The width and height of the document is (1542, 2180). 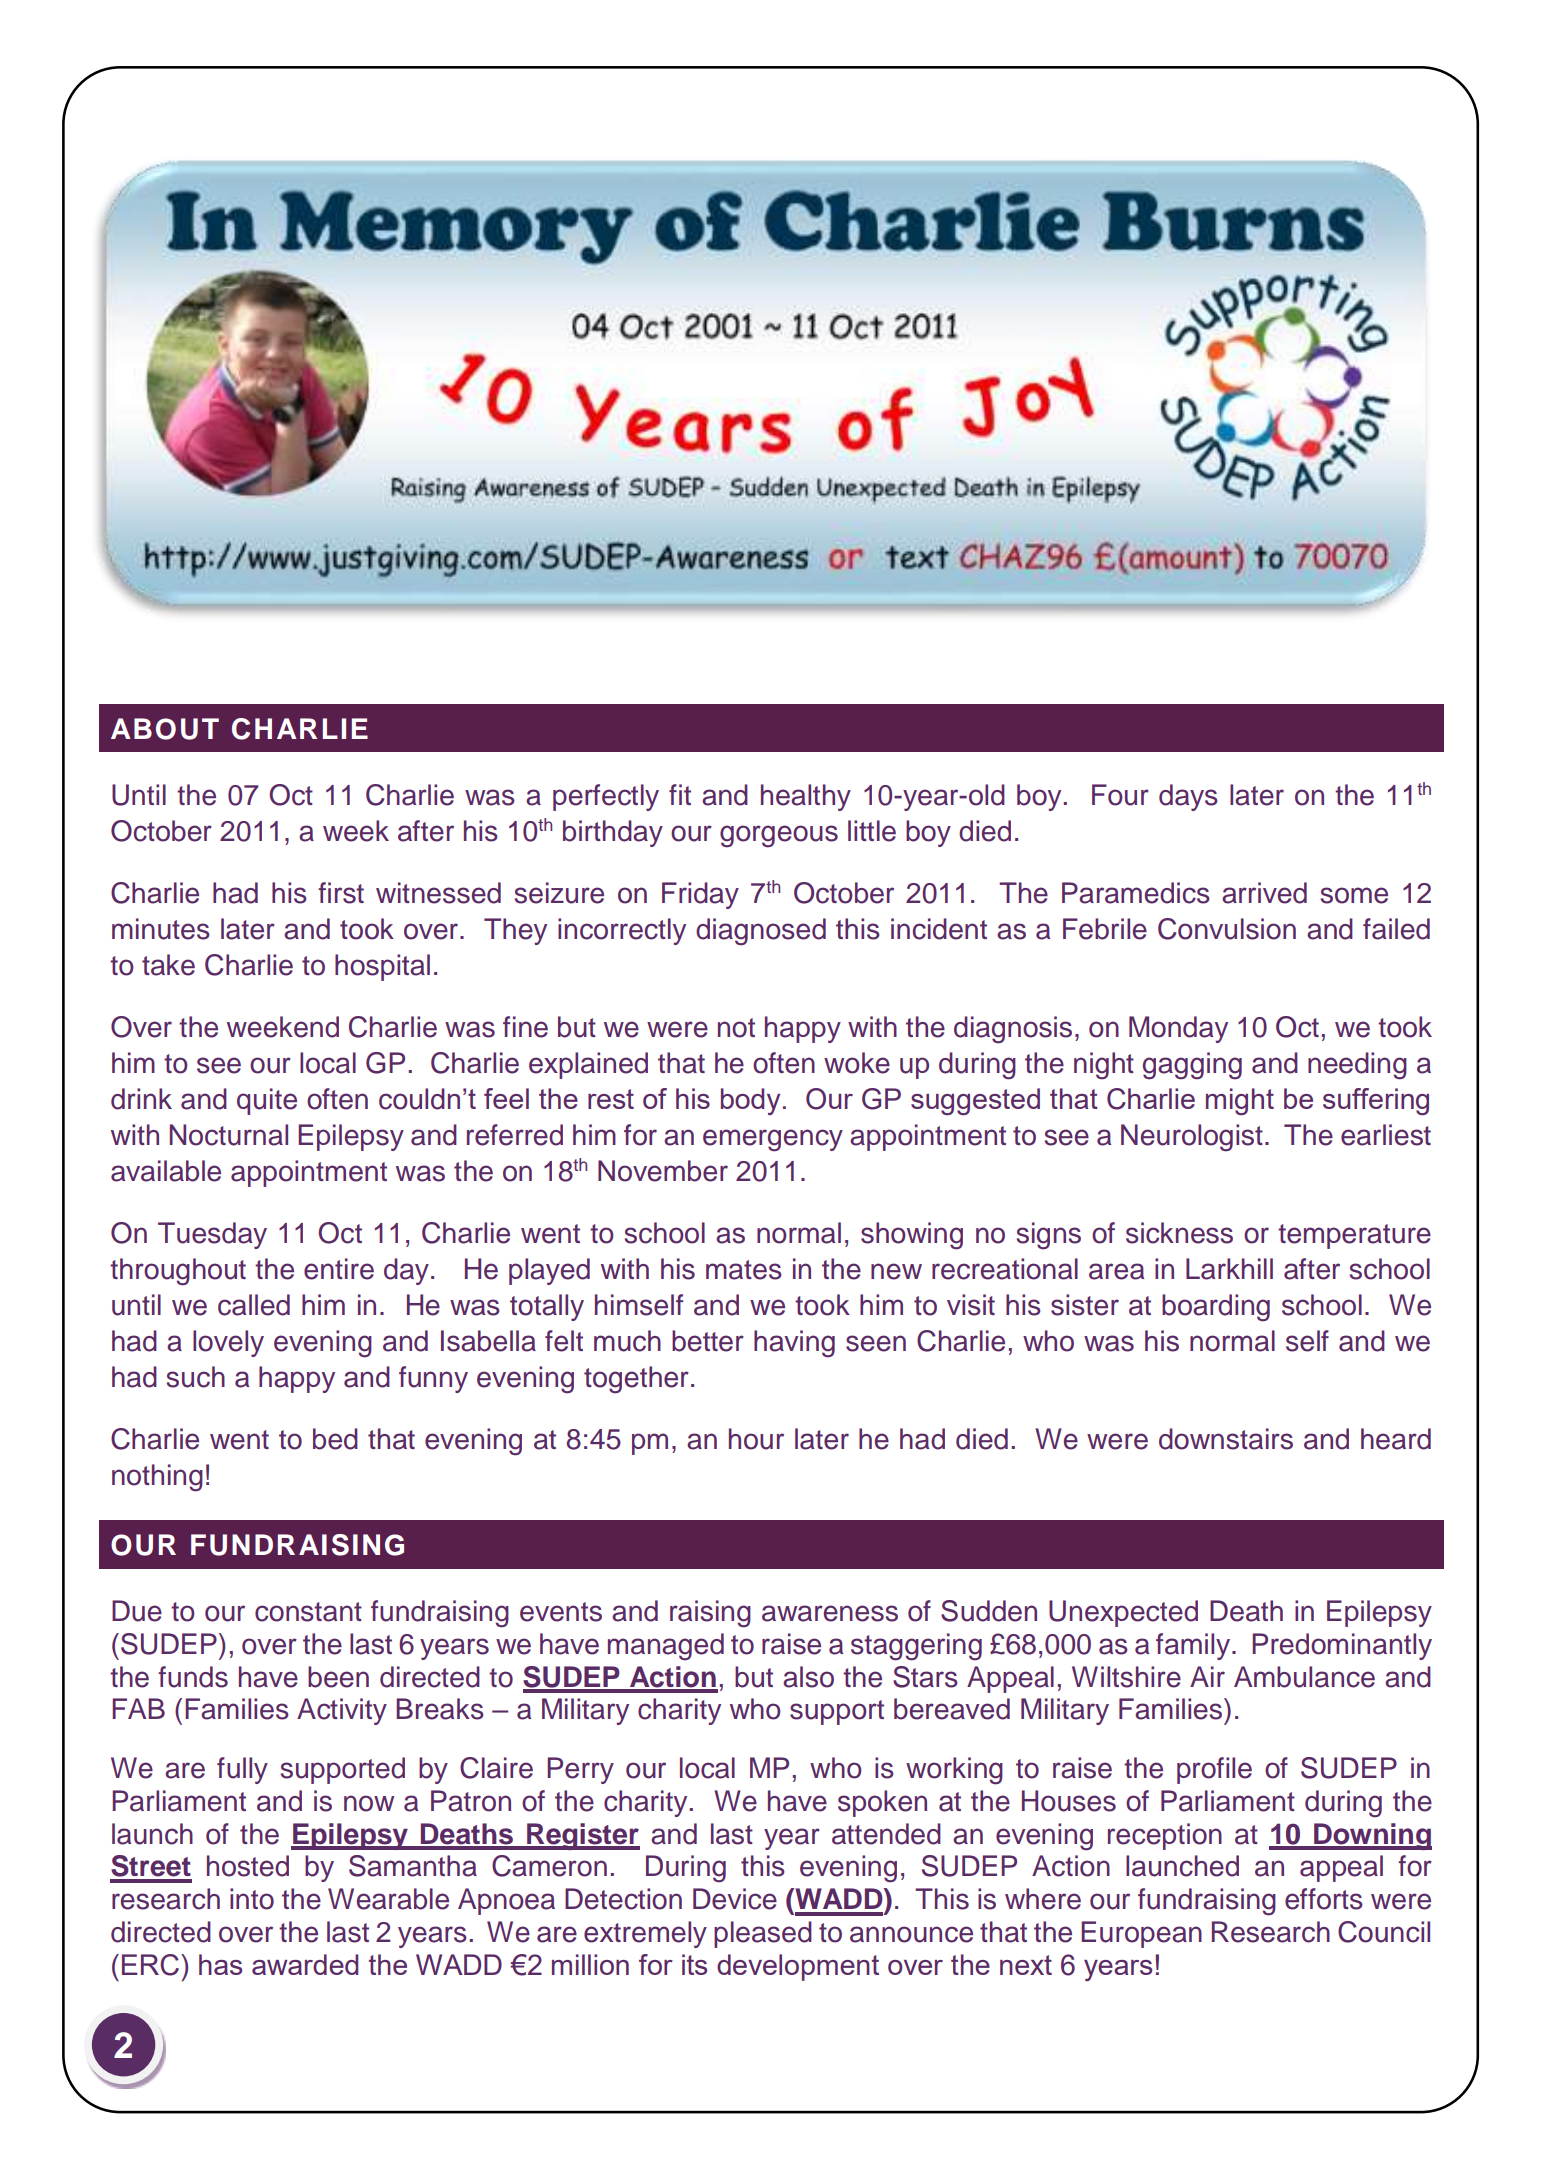 What do you see at coordinates (763, 1934) in the document?
I see `pleased` at bounding box center [763, 1934].
